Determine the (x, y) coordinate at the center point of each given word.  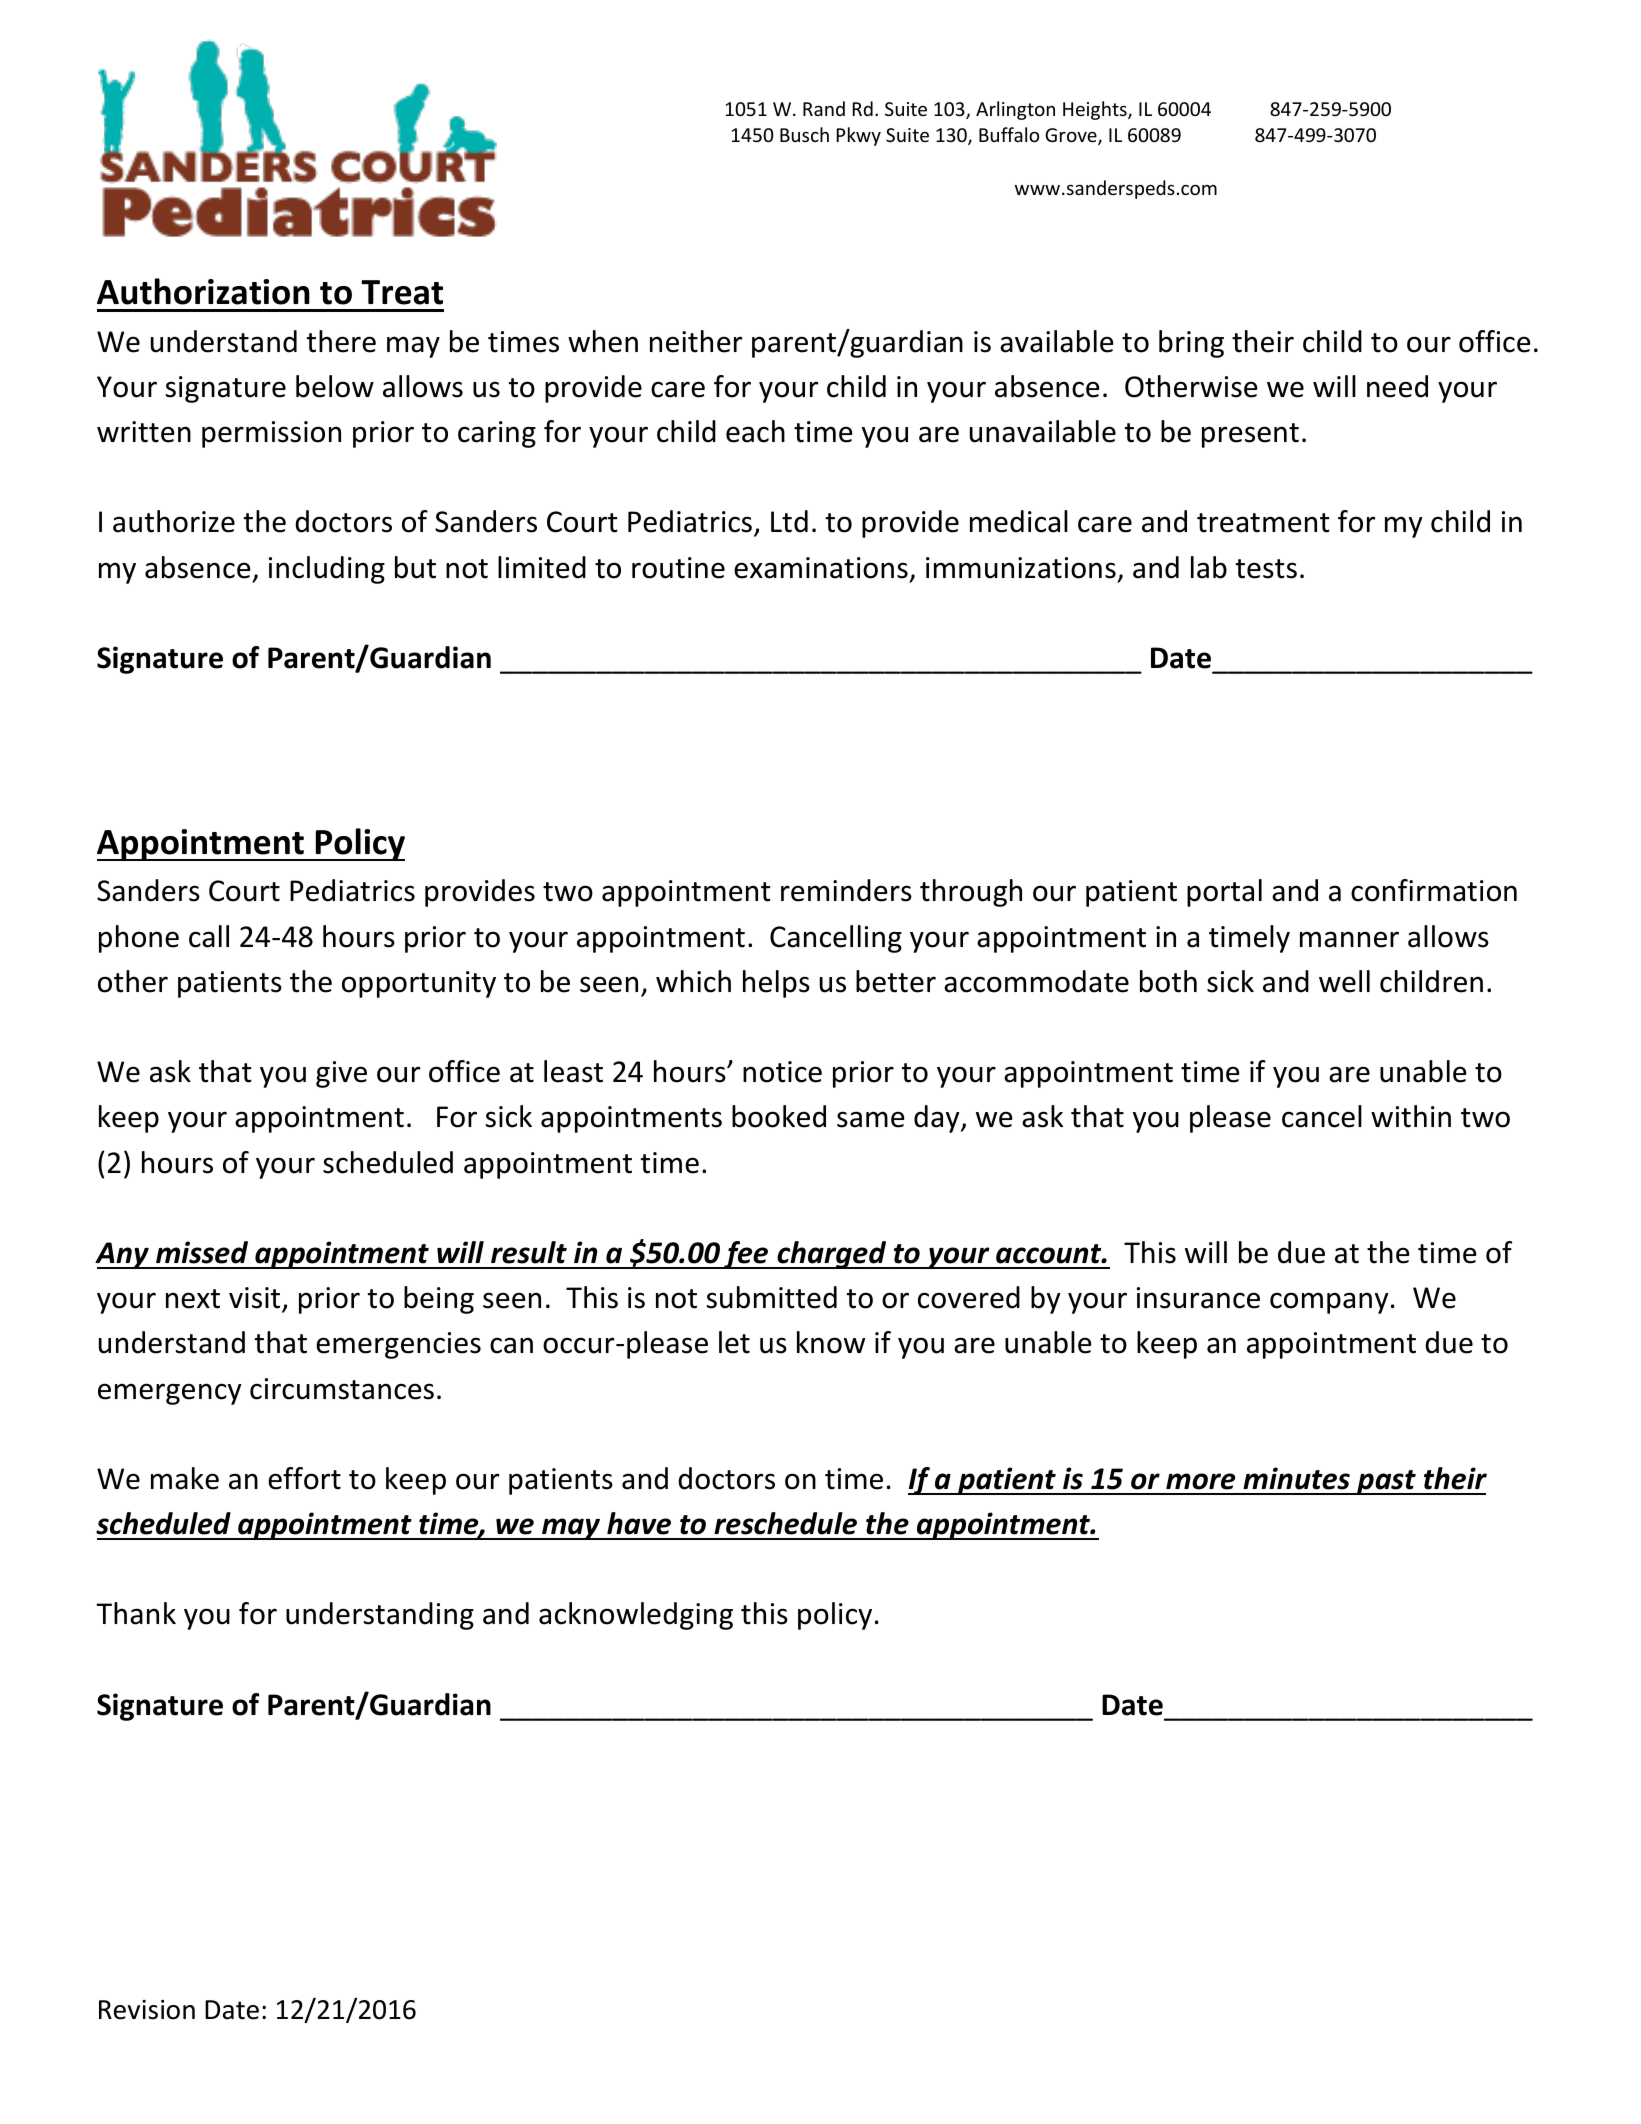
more (1200, 1481)
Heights (1096, 110)
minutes (1296, 1478)
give (341, 1074)
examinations (821, 568)
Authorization (203, 291)
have (639, 1523)
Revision (147, 2010)
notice (782, 1072)
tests (1266, 569)
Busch (804, 134)
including (327, 570)
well (1344, 981)
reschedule (785, 1523)
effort (304, 1478)
